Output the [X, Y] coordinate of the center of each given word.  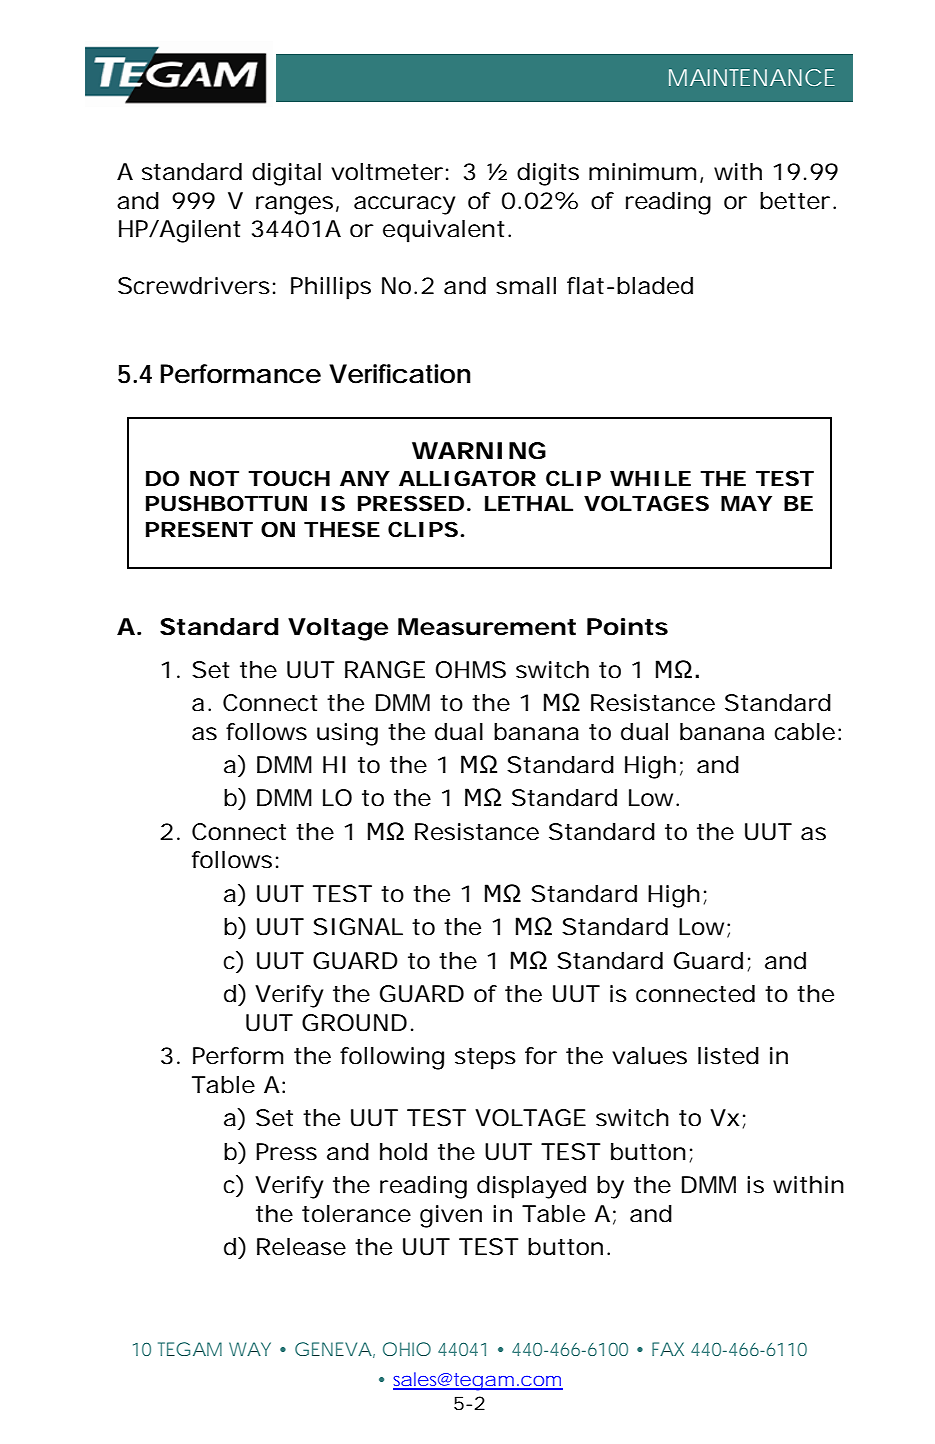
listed [728, 1056]
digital [286, 174]
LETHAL [529, 503]
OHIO [407, 1349]
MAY [746, 503]
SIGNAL [358, 927]
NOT [214, 478]
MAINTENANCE [752, 77]
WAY [250, 1349]
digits [548, 174]
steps [485, 1059]
